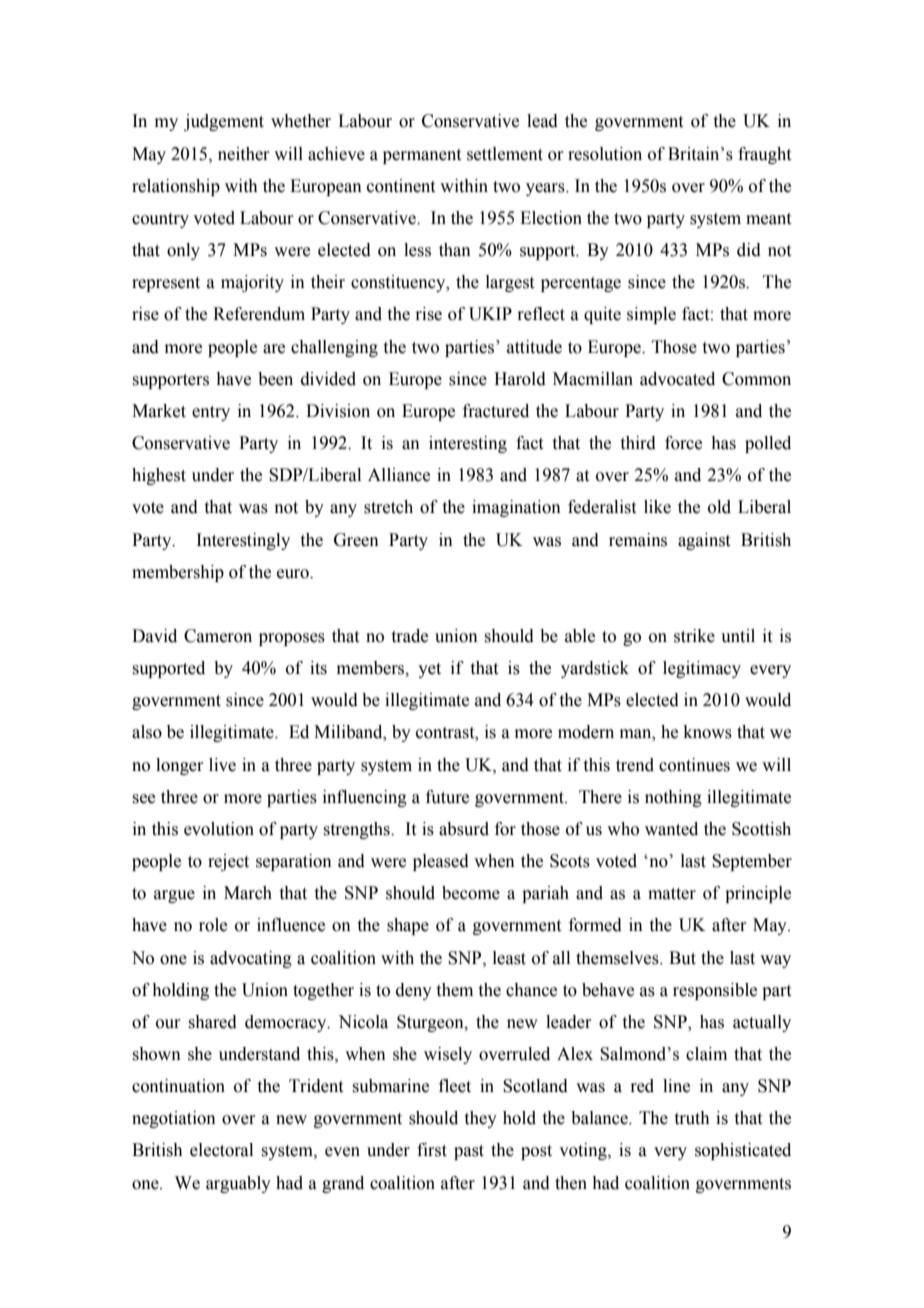  I want to click on advocated, so click(677, 379).
